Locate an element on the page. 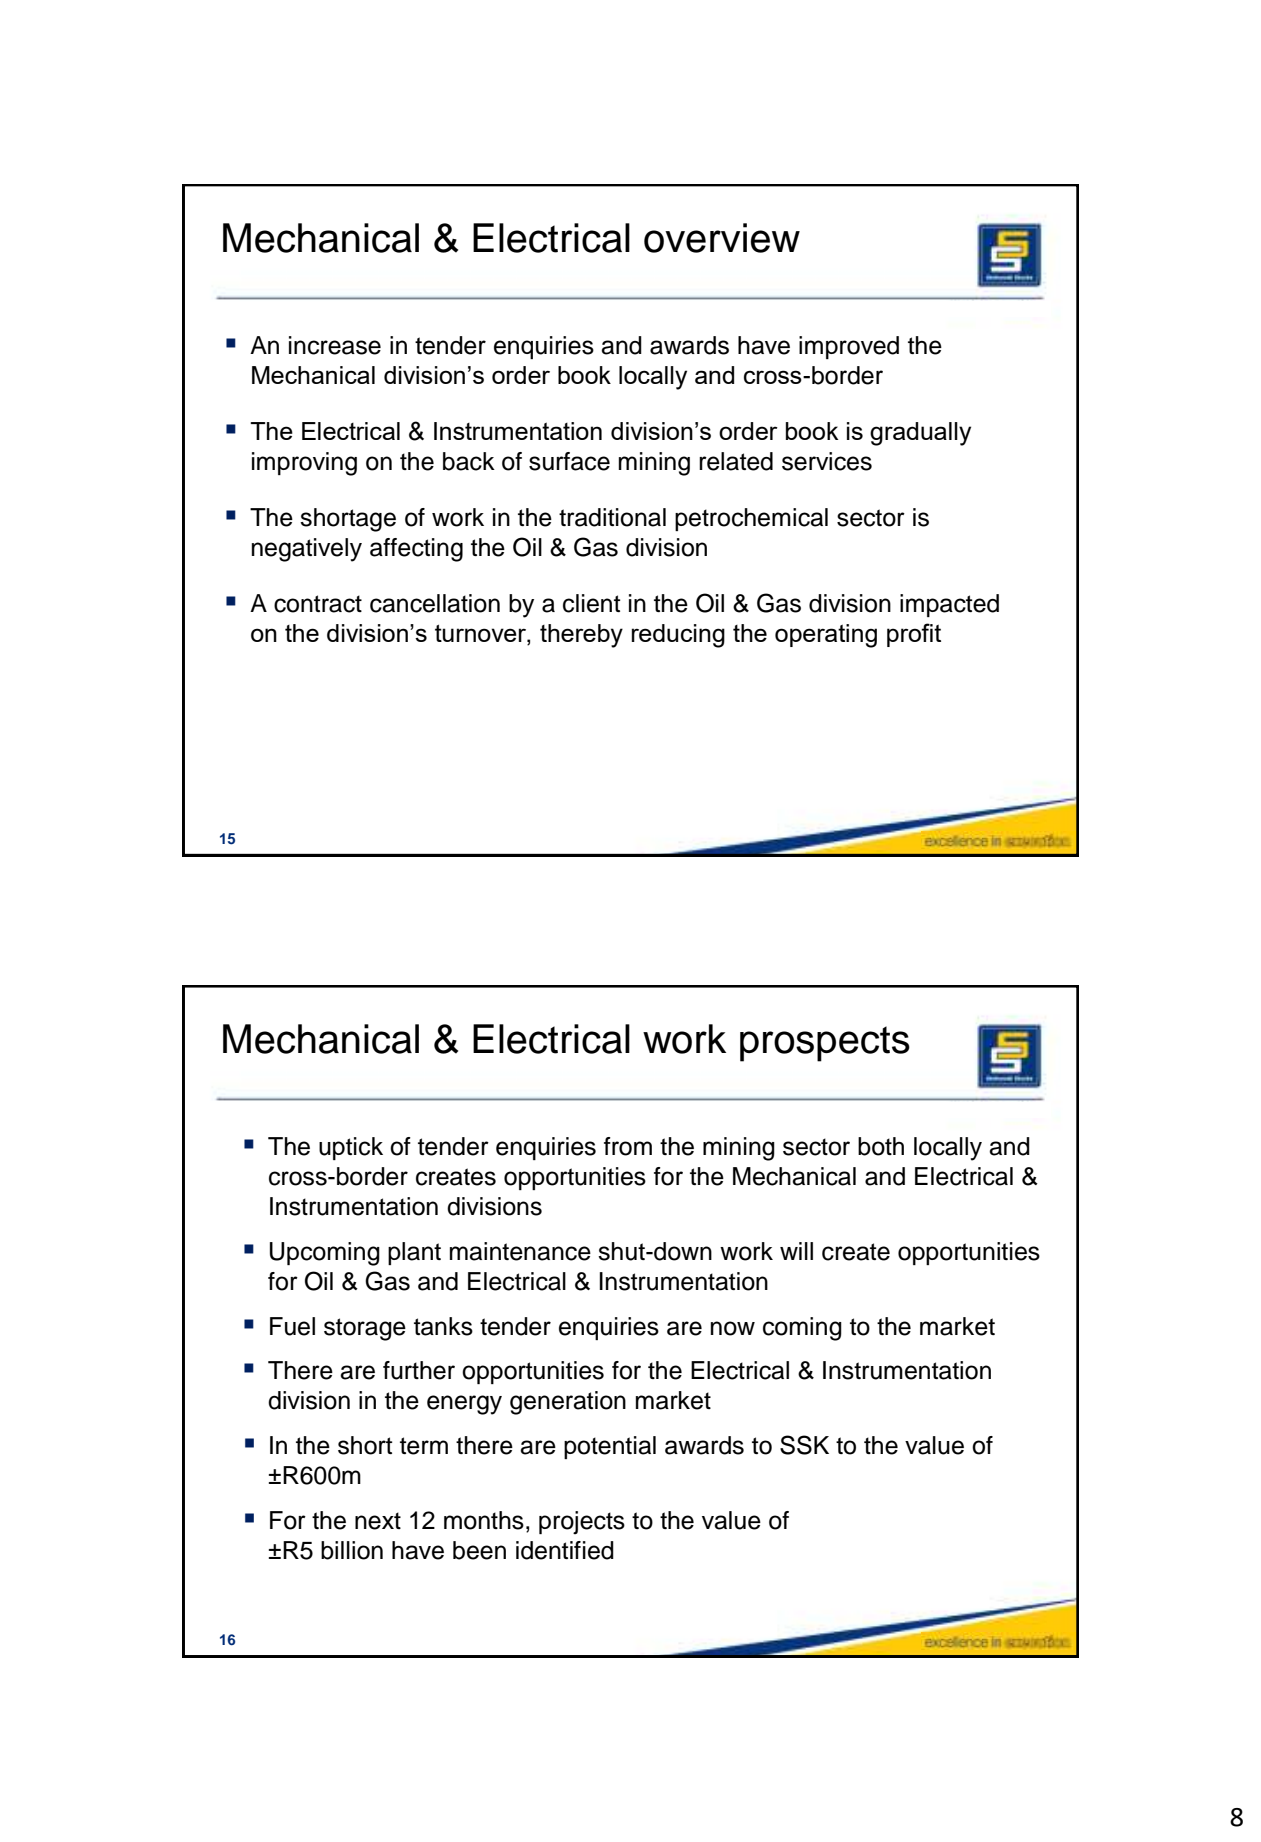  from is located at coordinates (628, 1146).
